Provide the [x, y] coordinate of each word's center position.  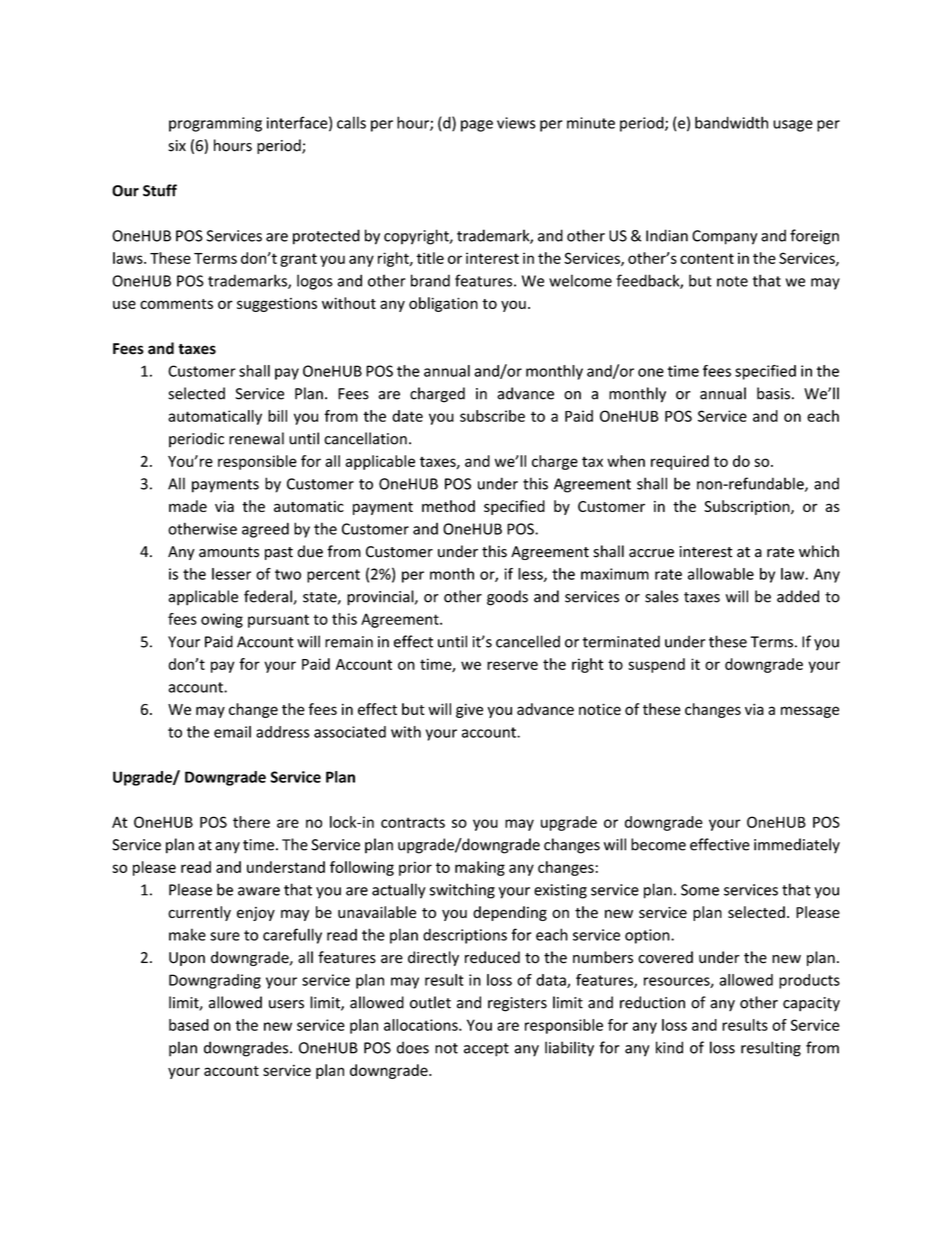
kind [669, 1047]
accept [486, 1050]
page [477, 126]
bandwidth [731, 122]
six [177, 146]
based [189, 1025]
